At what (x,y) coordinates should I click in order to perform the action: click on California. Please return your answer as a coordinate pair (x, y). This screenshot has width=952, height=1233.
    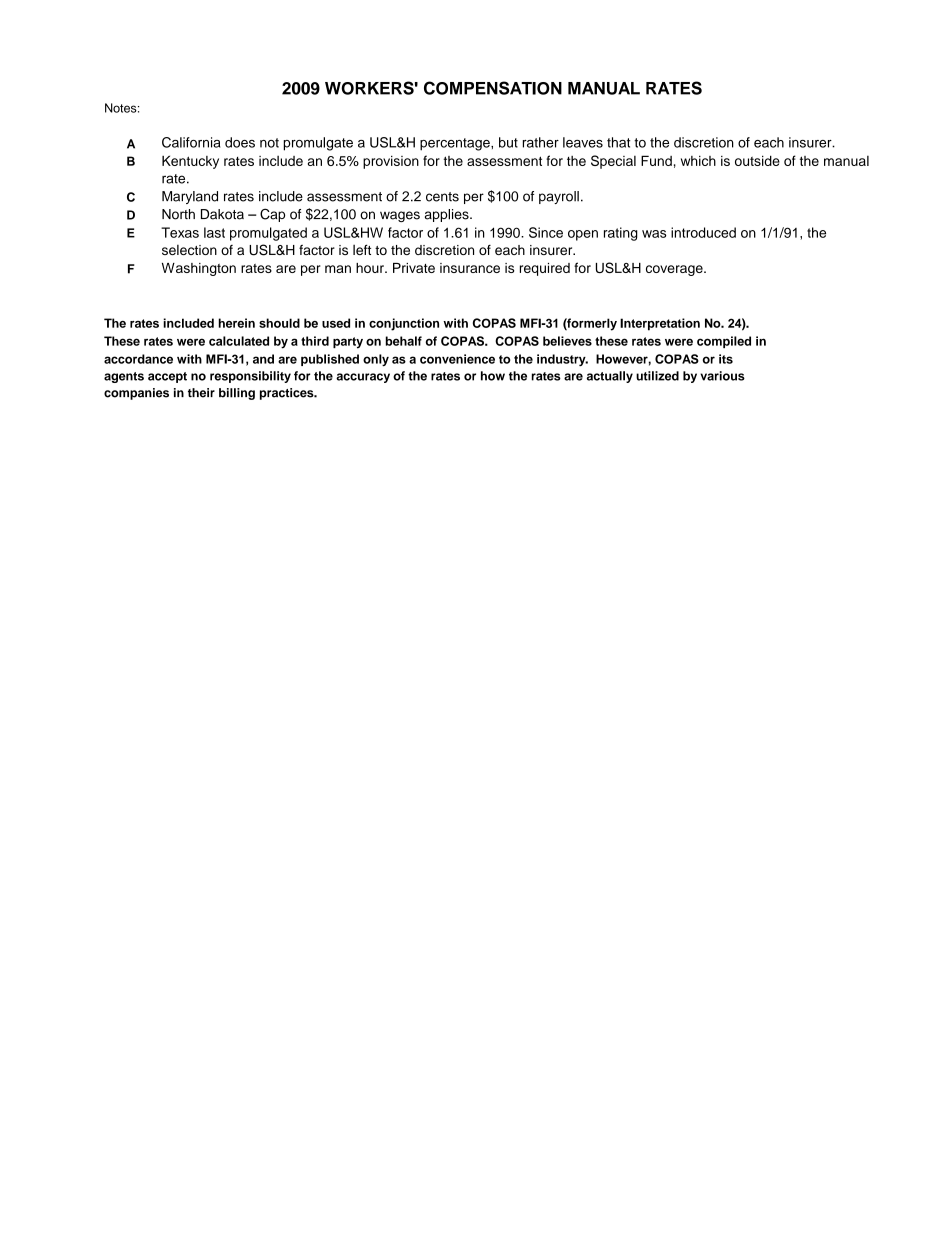
    Looking at the image, I should click on (191, 142).
